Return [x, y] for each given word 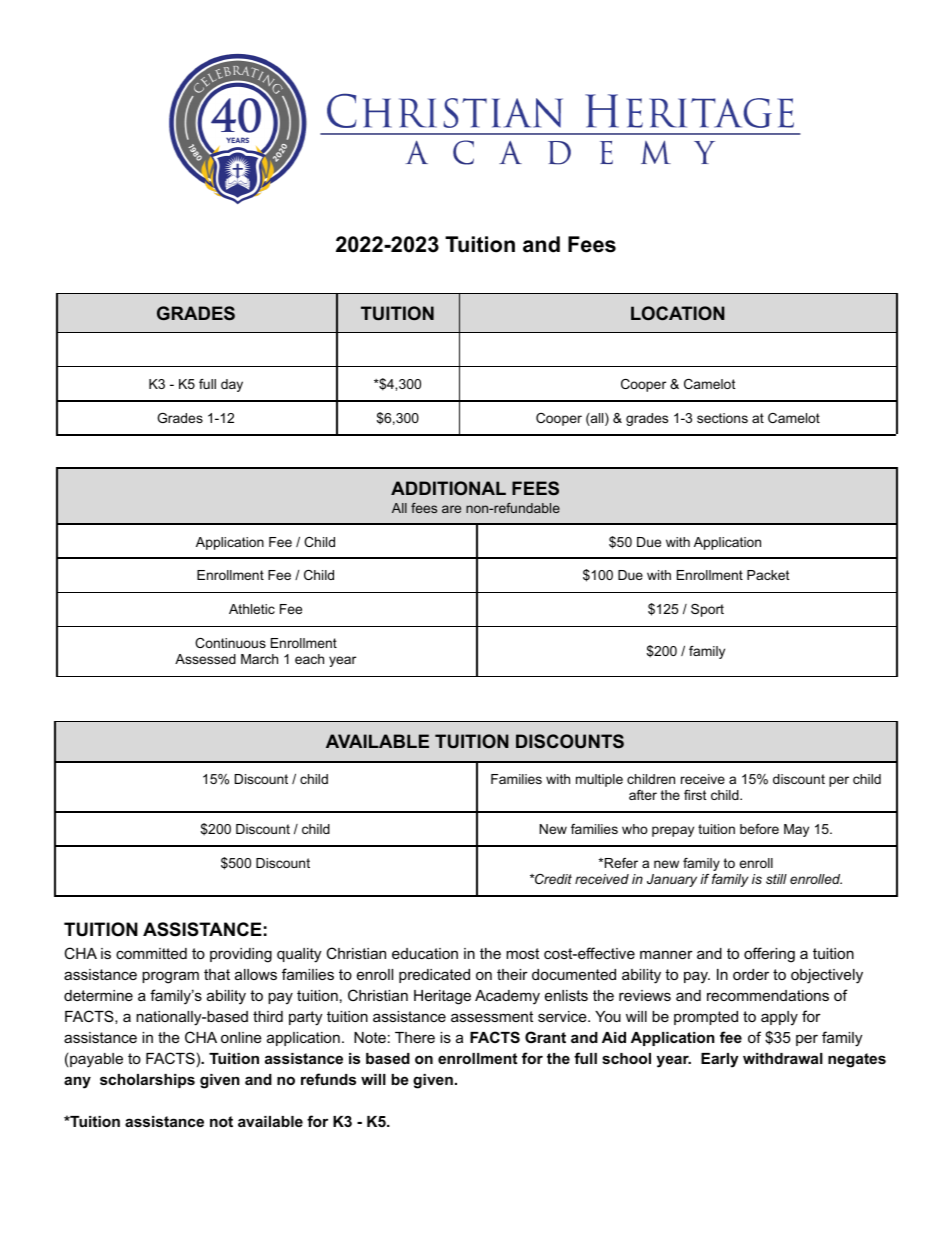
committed [151, 953]
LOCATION [678, 313]
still [776, 879]
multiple [599, 780]
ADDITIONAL [448, 488]
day [232, 385]
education [425, 953]
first [695, 795]
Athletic [252, 609]
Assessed [205, 659]
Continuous [230, 643]
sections [722, 418]
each [309, 659]
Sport [707, 610]
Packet [768, 575]
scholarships [147, 1081]
